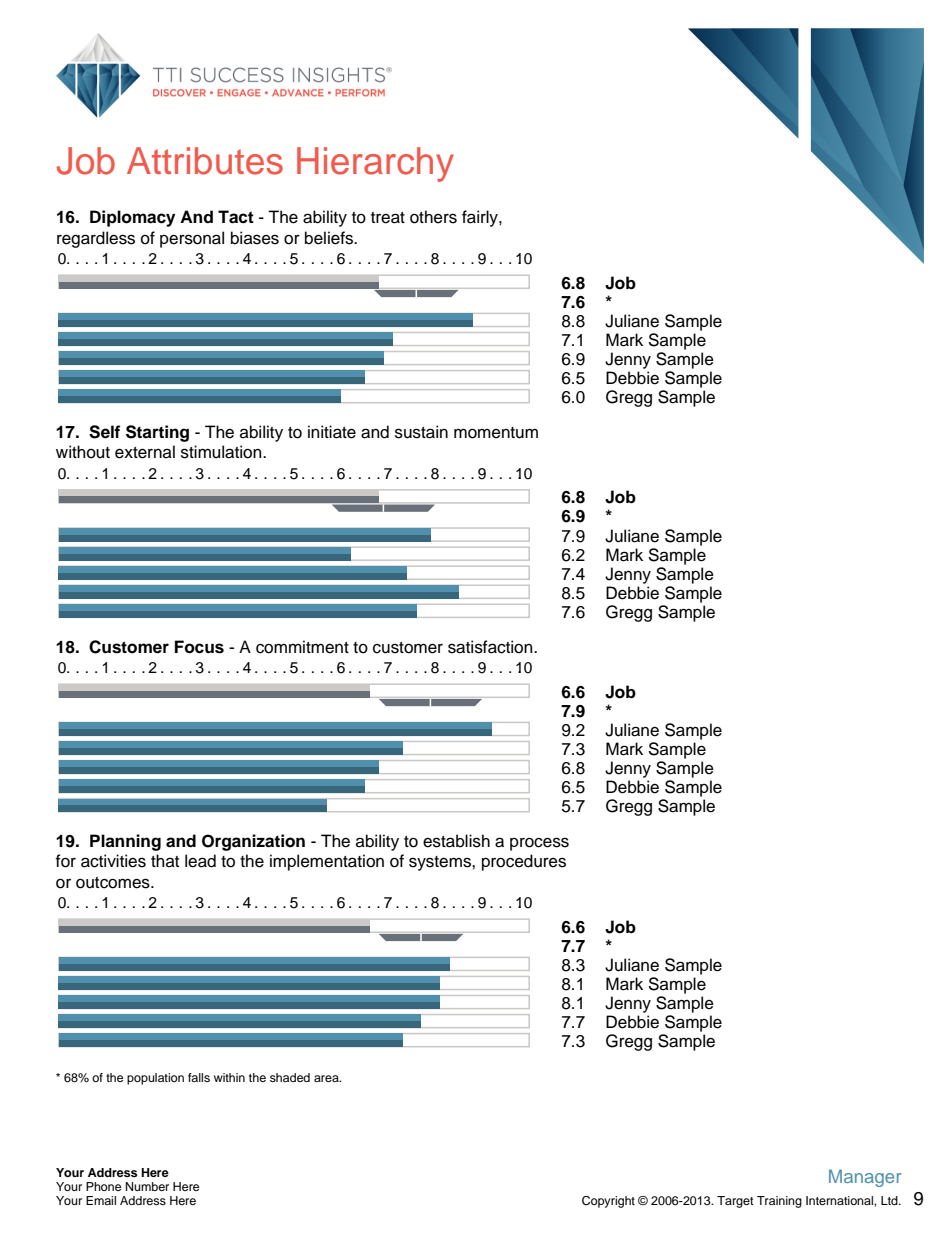 Image resolution: width=952 pixels, height=1233 pixels. Describe the element at coordinates (481, 218) in the screenshot. I see `fairly` at that location.
